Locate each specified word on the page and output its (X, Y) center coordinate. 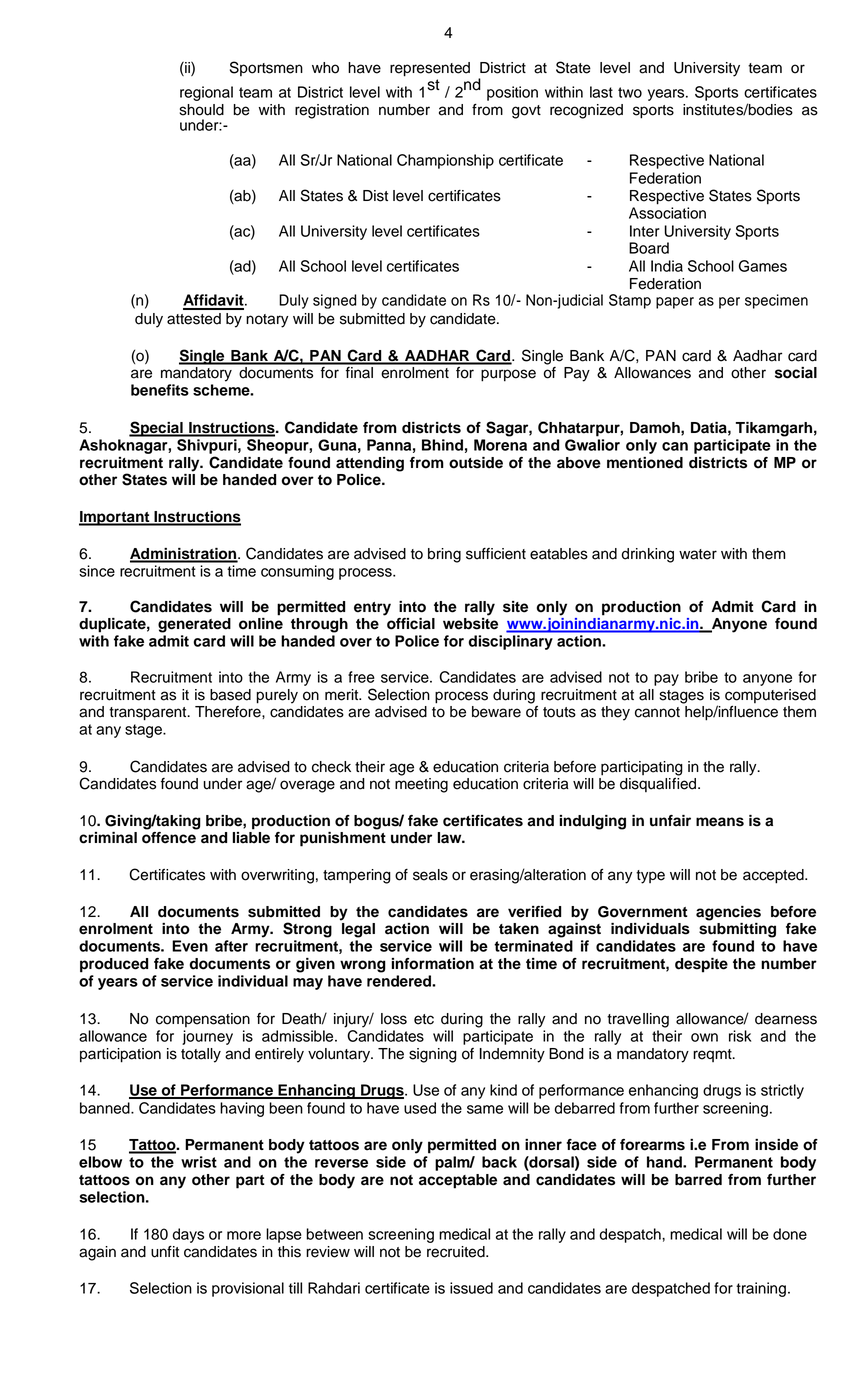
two (630, 92)
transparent (149, 714)
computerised (770, 696)
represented (430, 69)
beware (496, 712)
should (201, 110)
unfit (165, 1252)
